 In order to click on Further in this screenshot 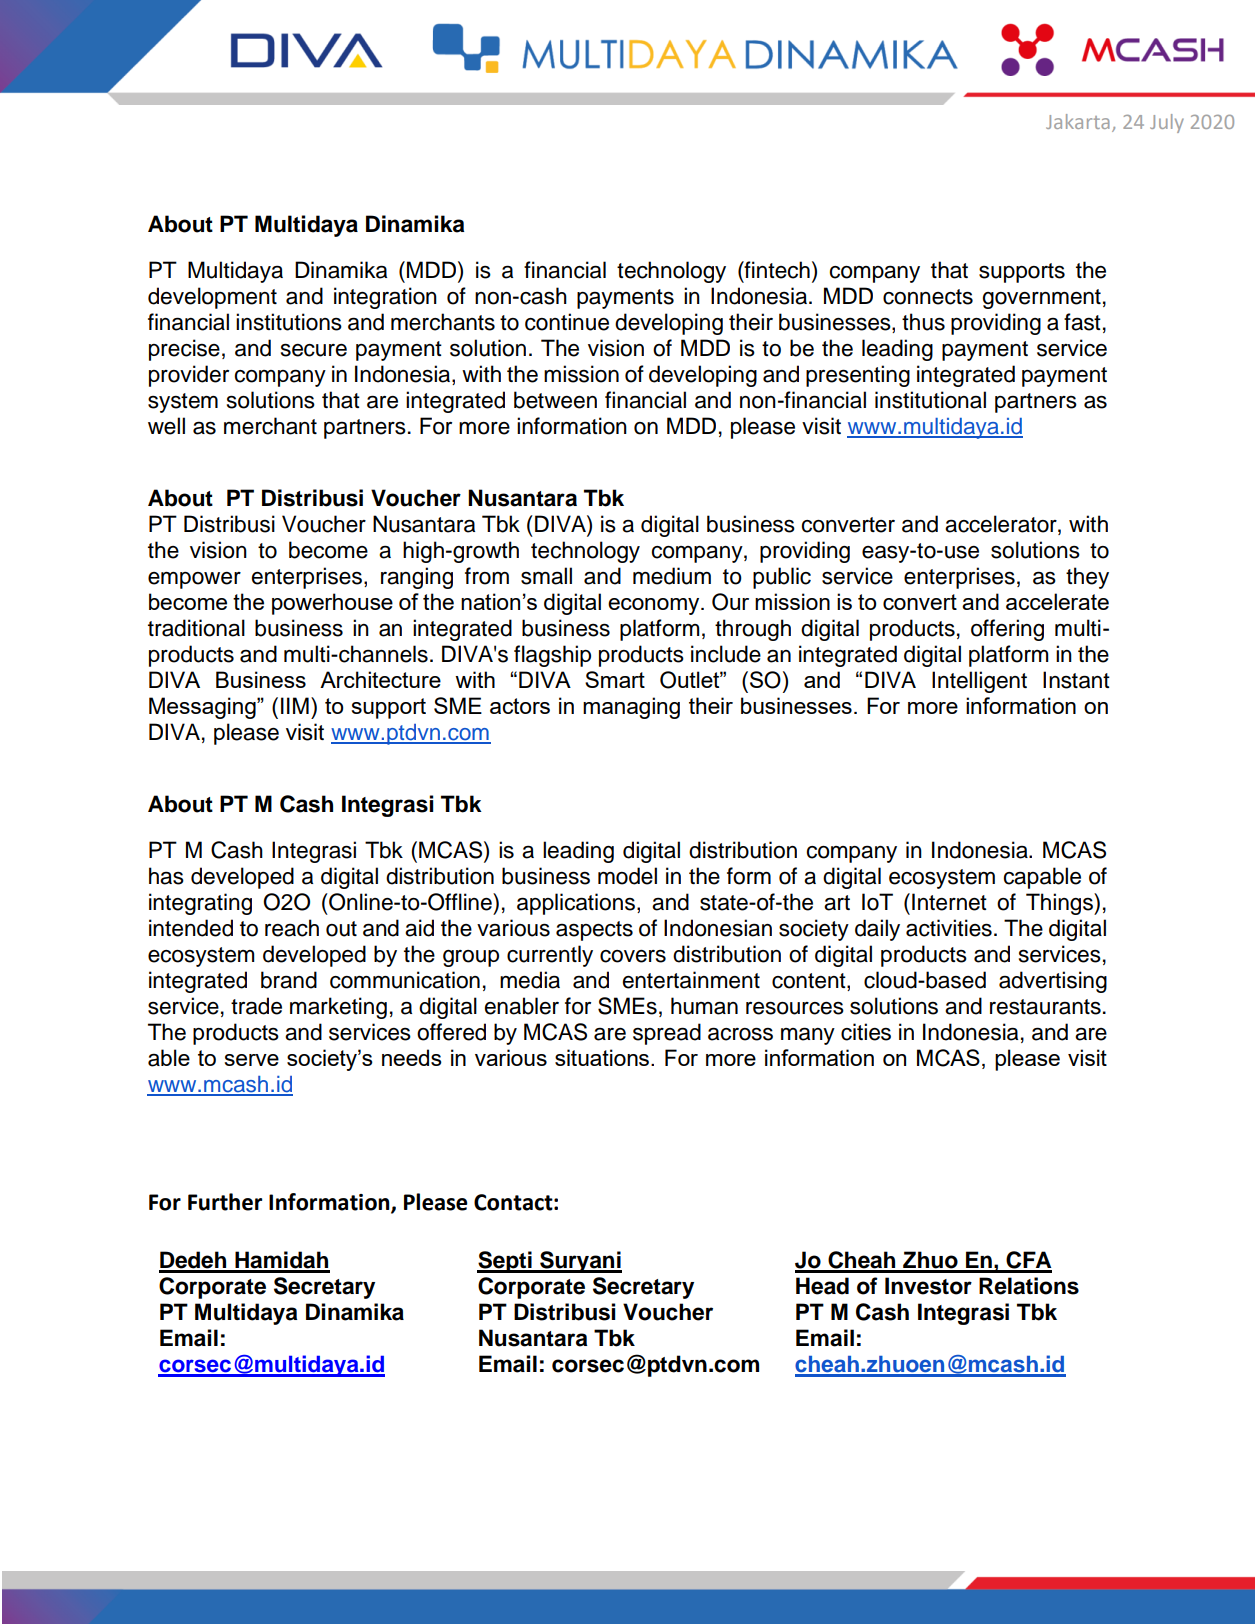, I will do `click(225, 1202)`.
